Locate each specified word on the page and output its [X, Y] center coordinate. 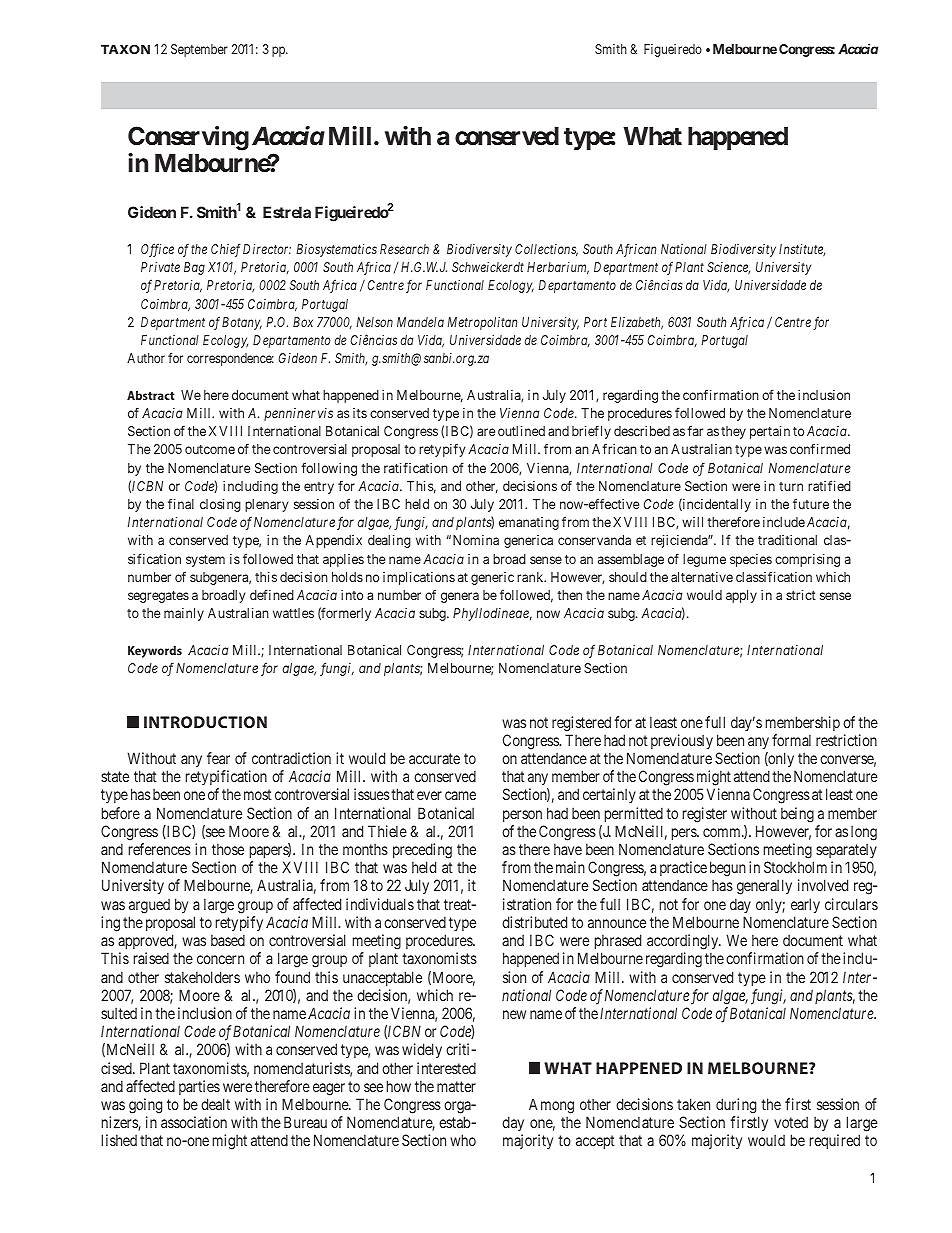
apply [741, 596]
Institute [802, 250]
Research [404, 249]
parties [199, 1087]
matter [456, 1086]
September [199, 50]
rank [531, 577]
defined [272, 594]
